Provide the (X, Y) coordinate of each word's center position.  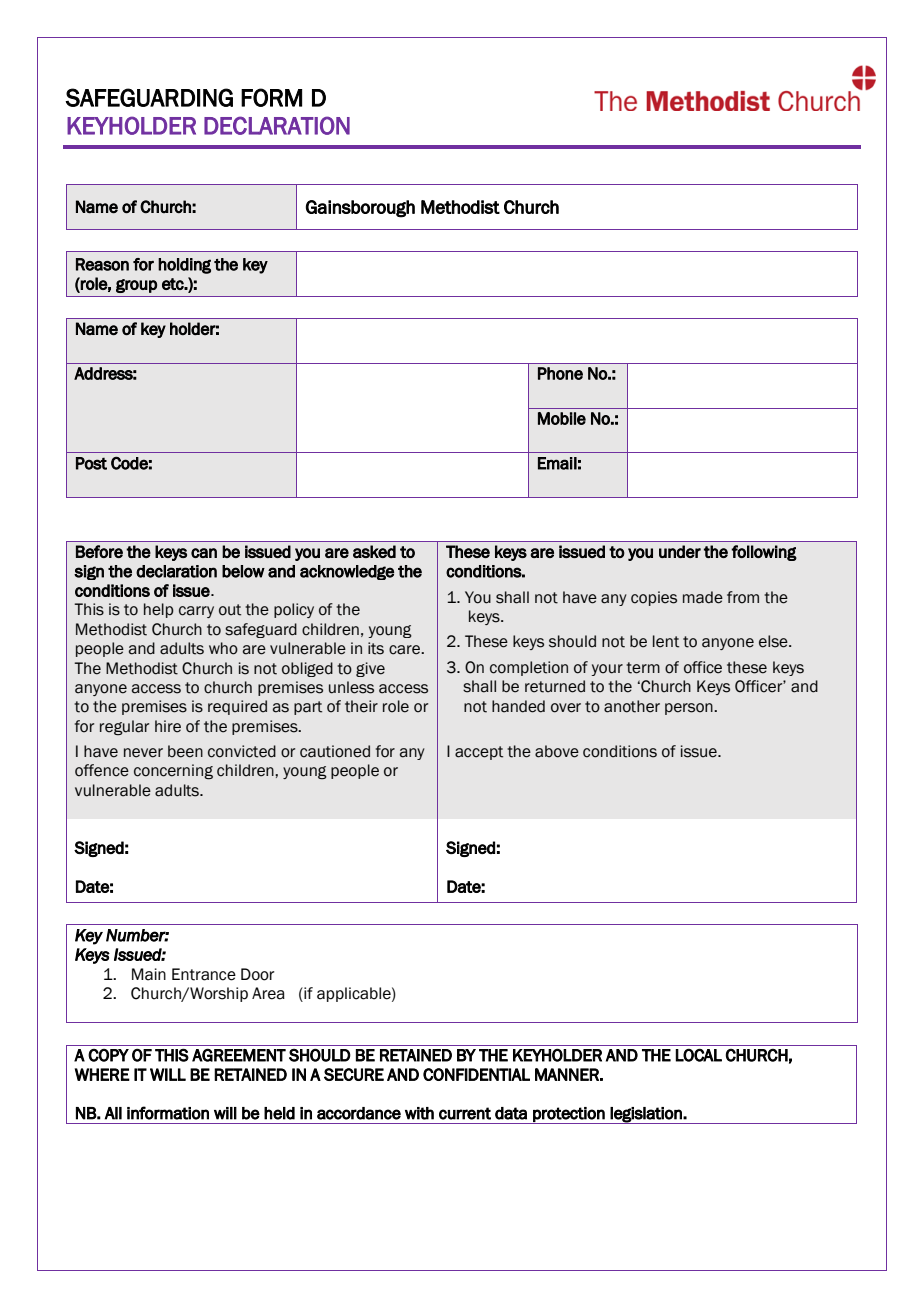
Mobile (562, 418)
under (680, 551)
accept (479, 753)
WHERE (102, 1074)
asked (374, 551)
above (557, 751)
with (419, 1113)
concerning (173, 772)
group (136, 286)
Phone (560, 373)
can (204, 553)
